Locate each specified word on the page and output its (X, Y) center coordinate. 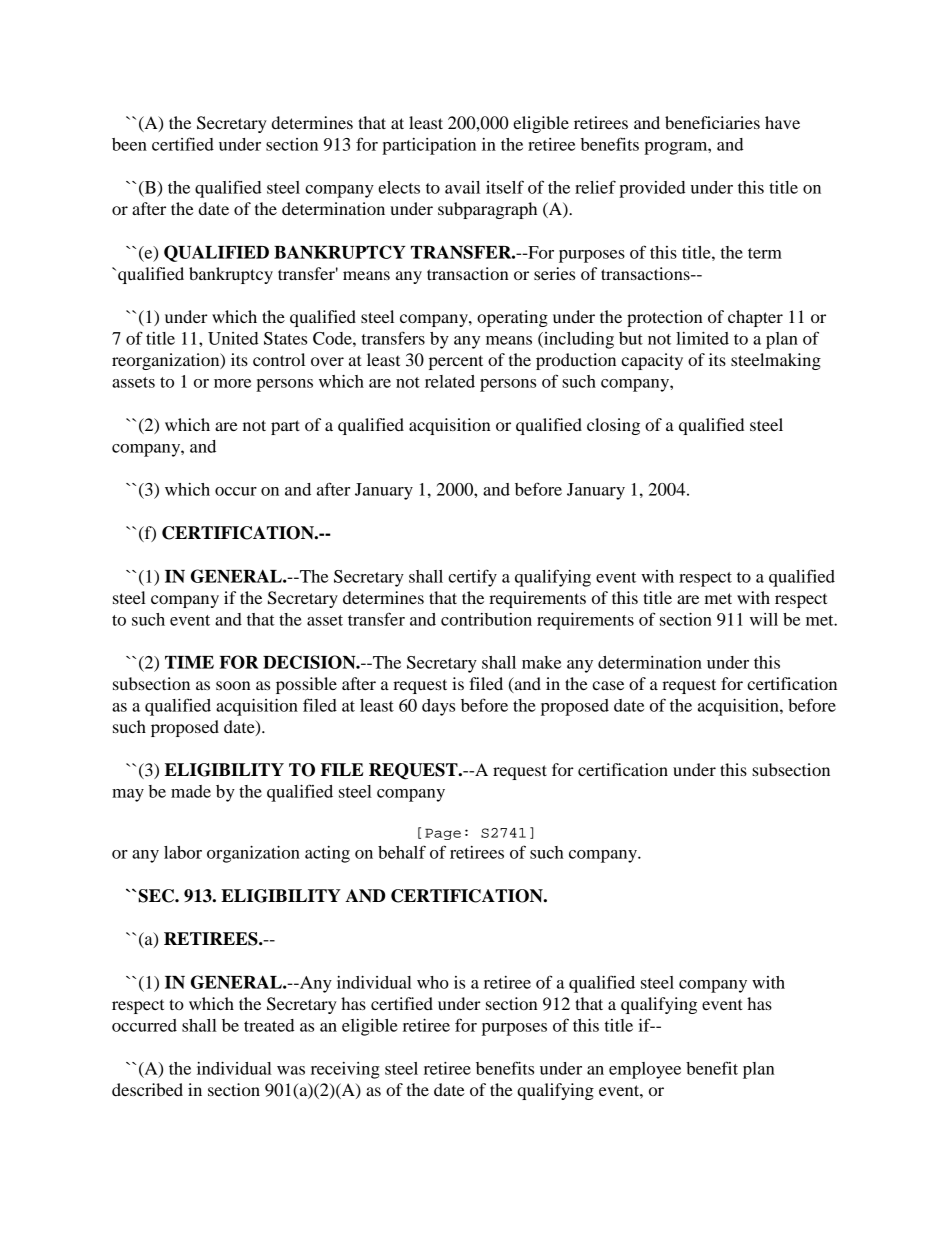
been (129, 144)
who (433, 982)
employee (645, 1070)
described (147, 1089)
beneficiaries (712, 122)
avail (462, 187)
